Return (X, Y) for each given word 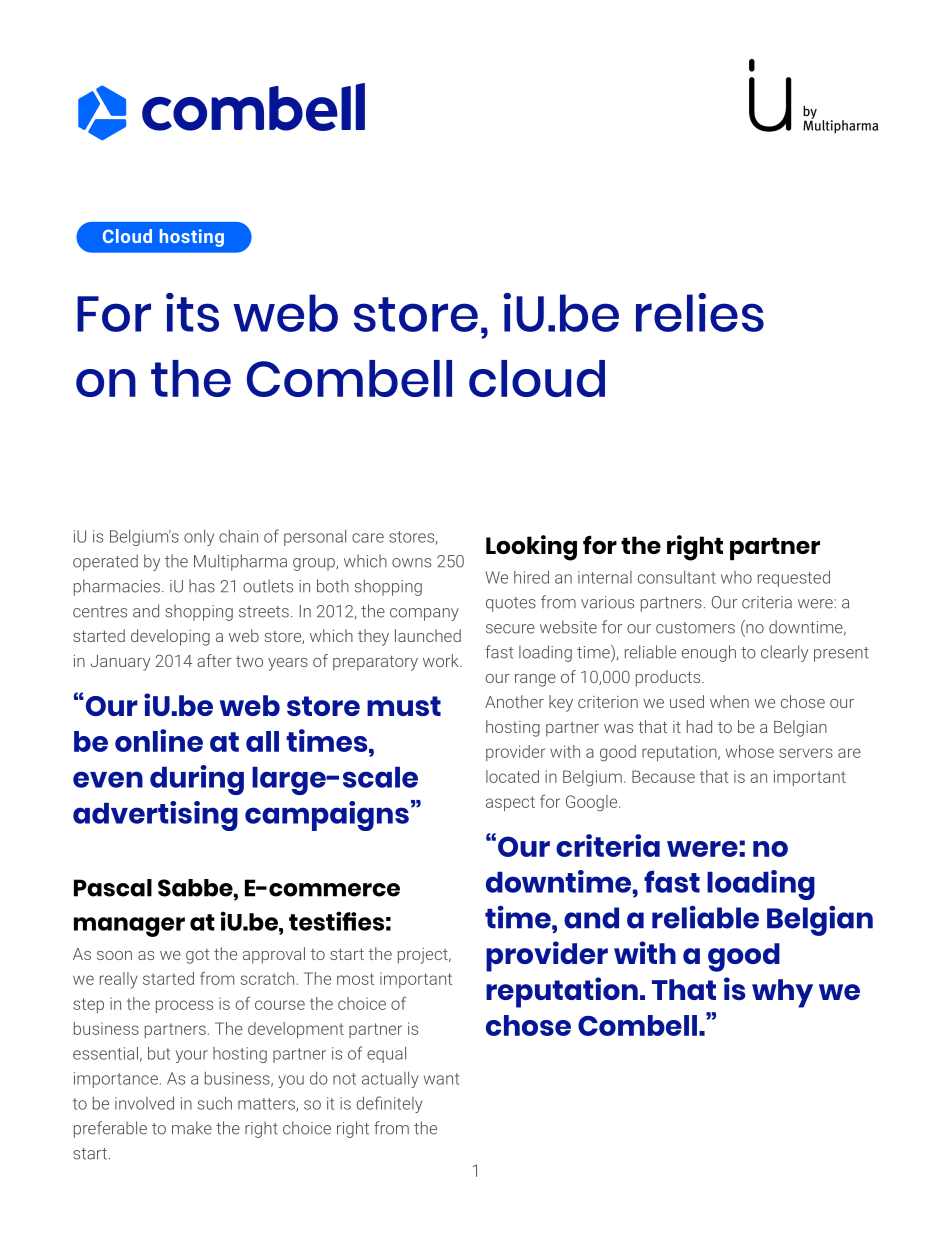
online (159, 740)
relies (700, 312)
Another (514, 701)
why (782, 993)
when (729, 701)
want (441, 1079)
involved (144, 1103)
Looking (531, 548)
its (192, 312)
